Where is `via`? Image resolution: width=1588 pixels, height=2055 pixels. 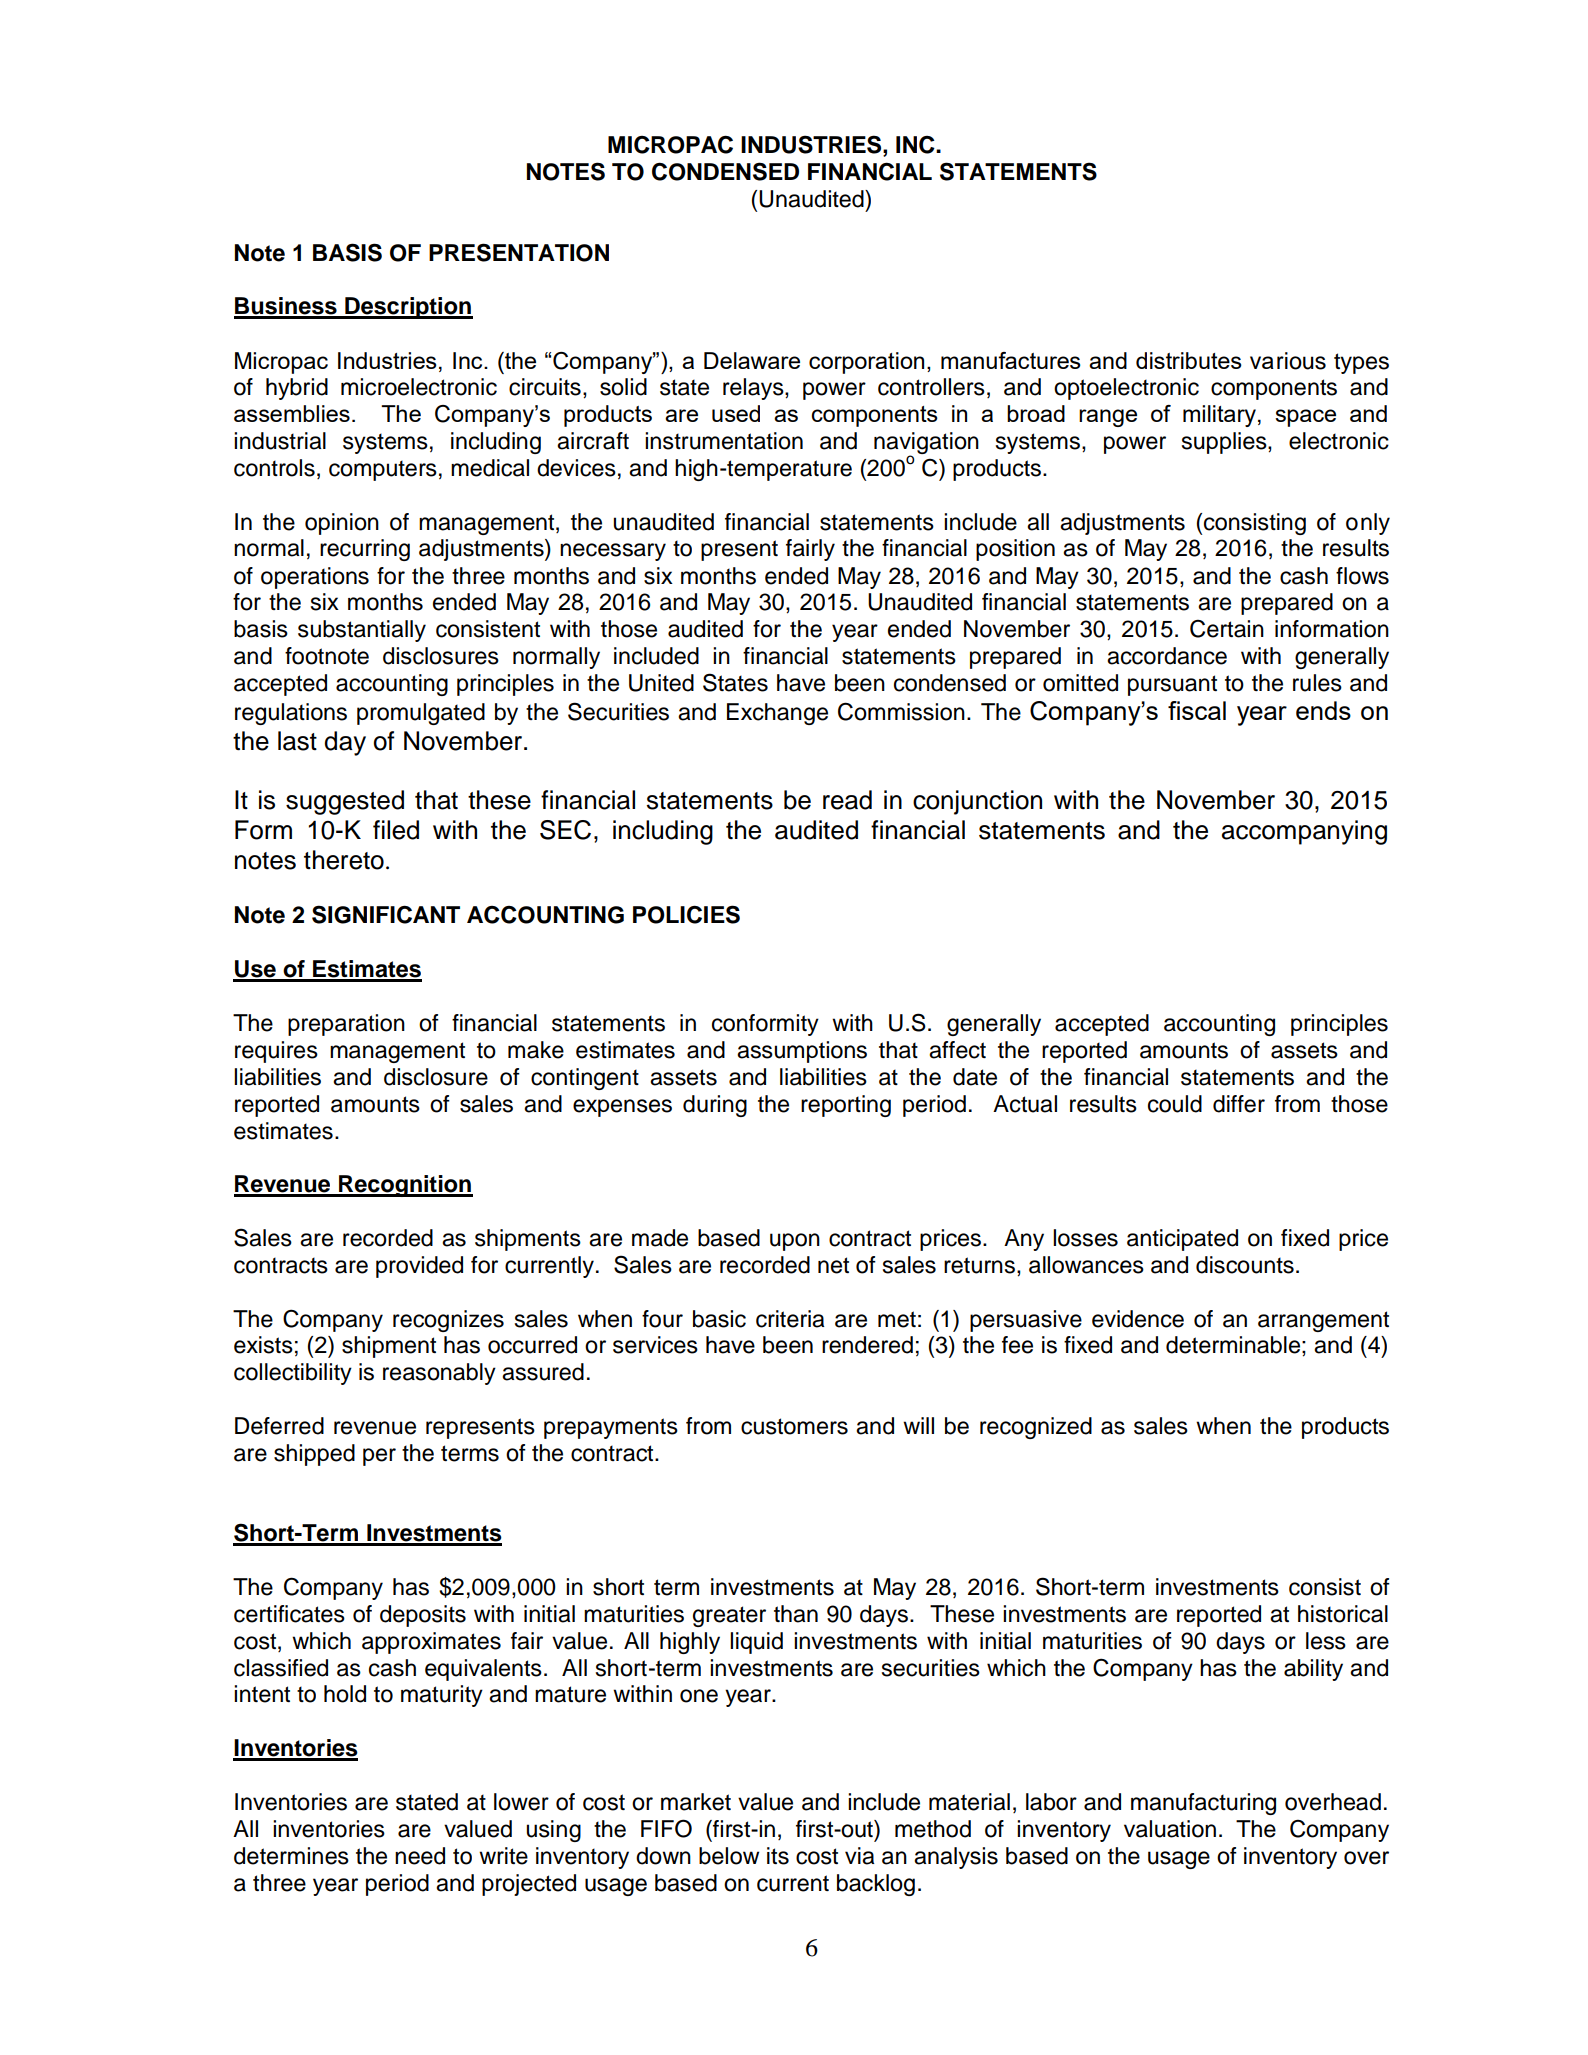 via is located at coordinates (859, 1856).
